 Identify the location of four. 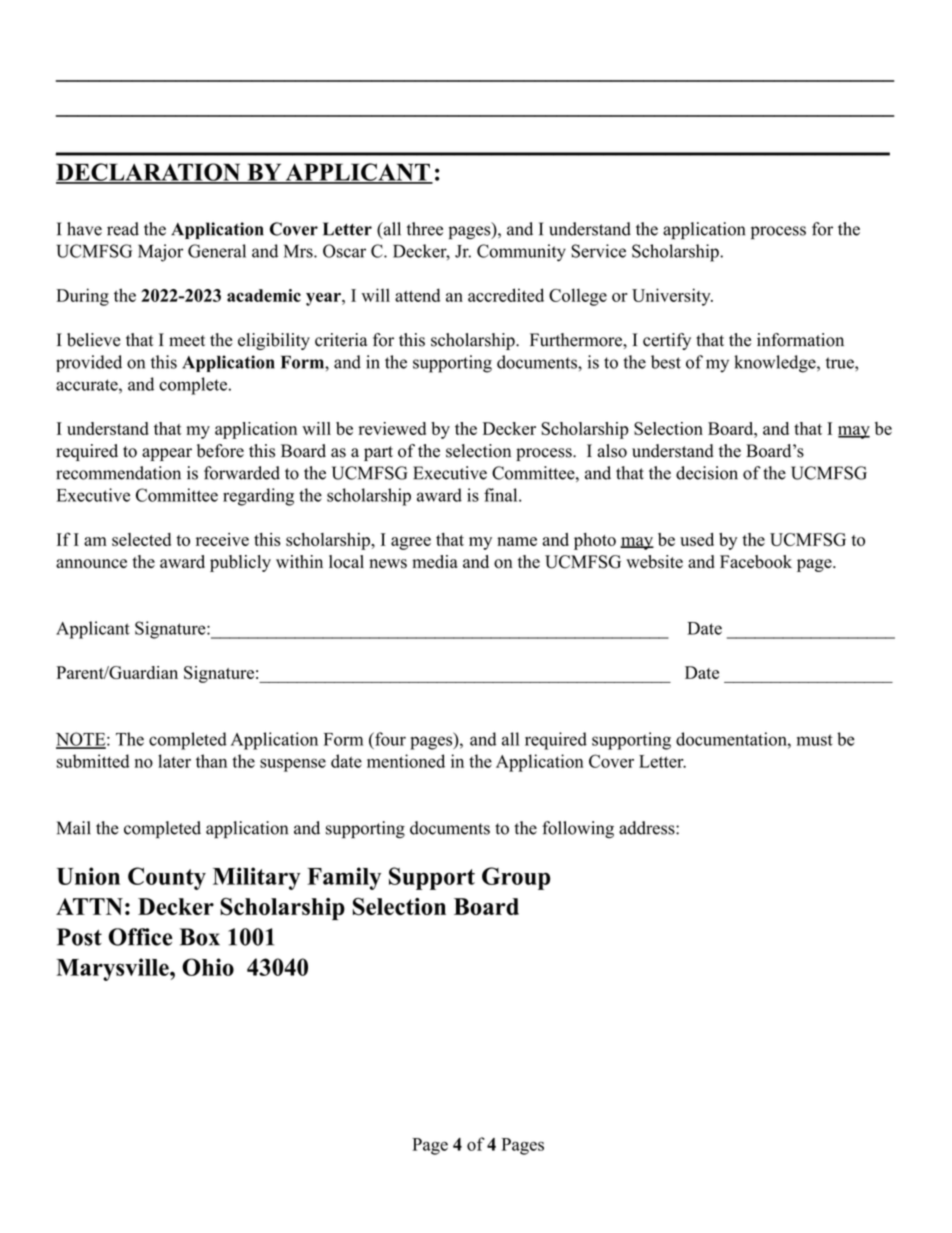
(389, 739).
